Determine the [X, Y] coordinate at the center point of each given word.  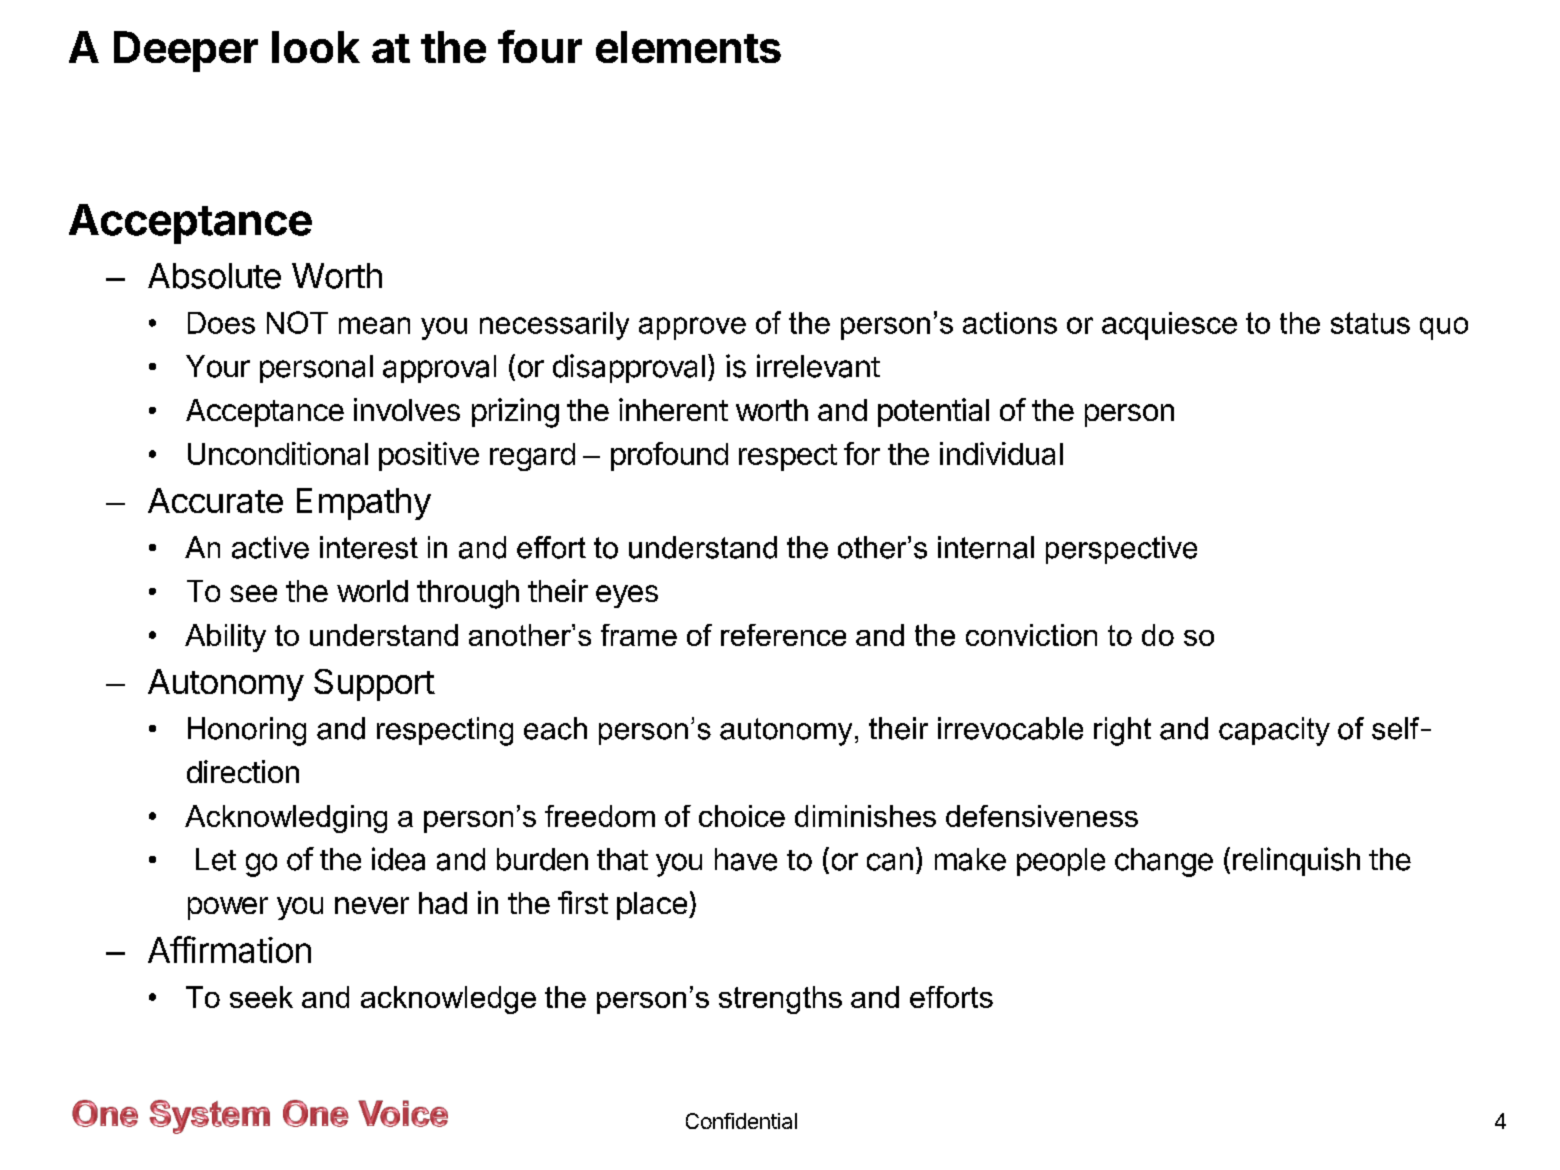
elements [688, 47]
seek [261, 997]
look [316, 47]
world [372, 591]
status [1370, 323]
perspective [1121, 550]
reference [783, 635]
